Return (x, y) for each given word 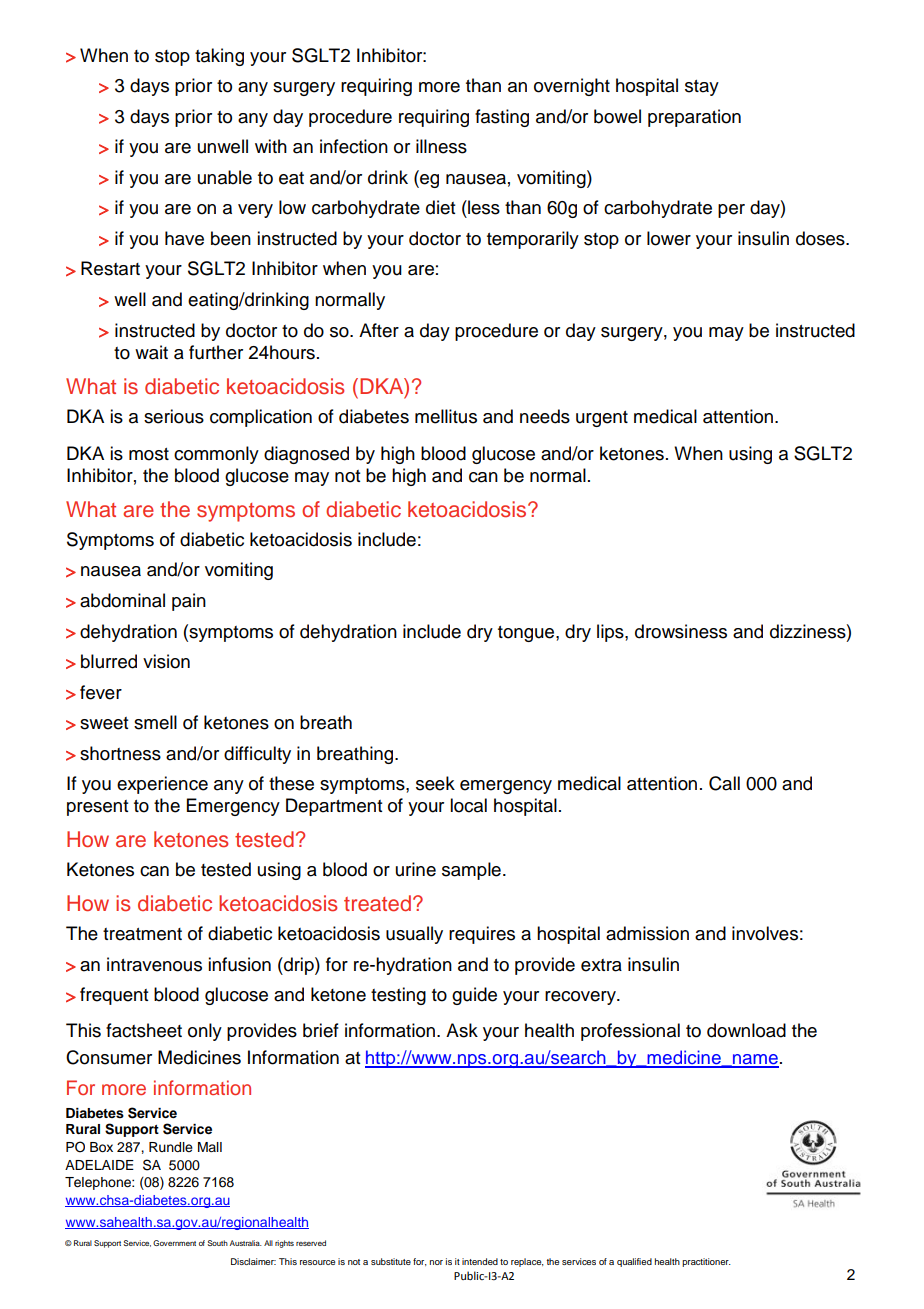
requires (482, 935)
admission (647, 933)
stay (702, 88)
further (216, 352)
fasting (502, 118)
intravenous (154, 964)
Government (174, 1243)
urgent (602, 419)
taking (219, 57)
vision (166, 661)
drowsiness (681, 631)
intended (480, 1261)
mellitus (446, 416)
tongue (527, 634)
